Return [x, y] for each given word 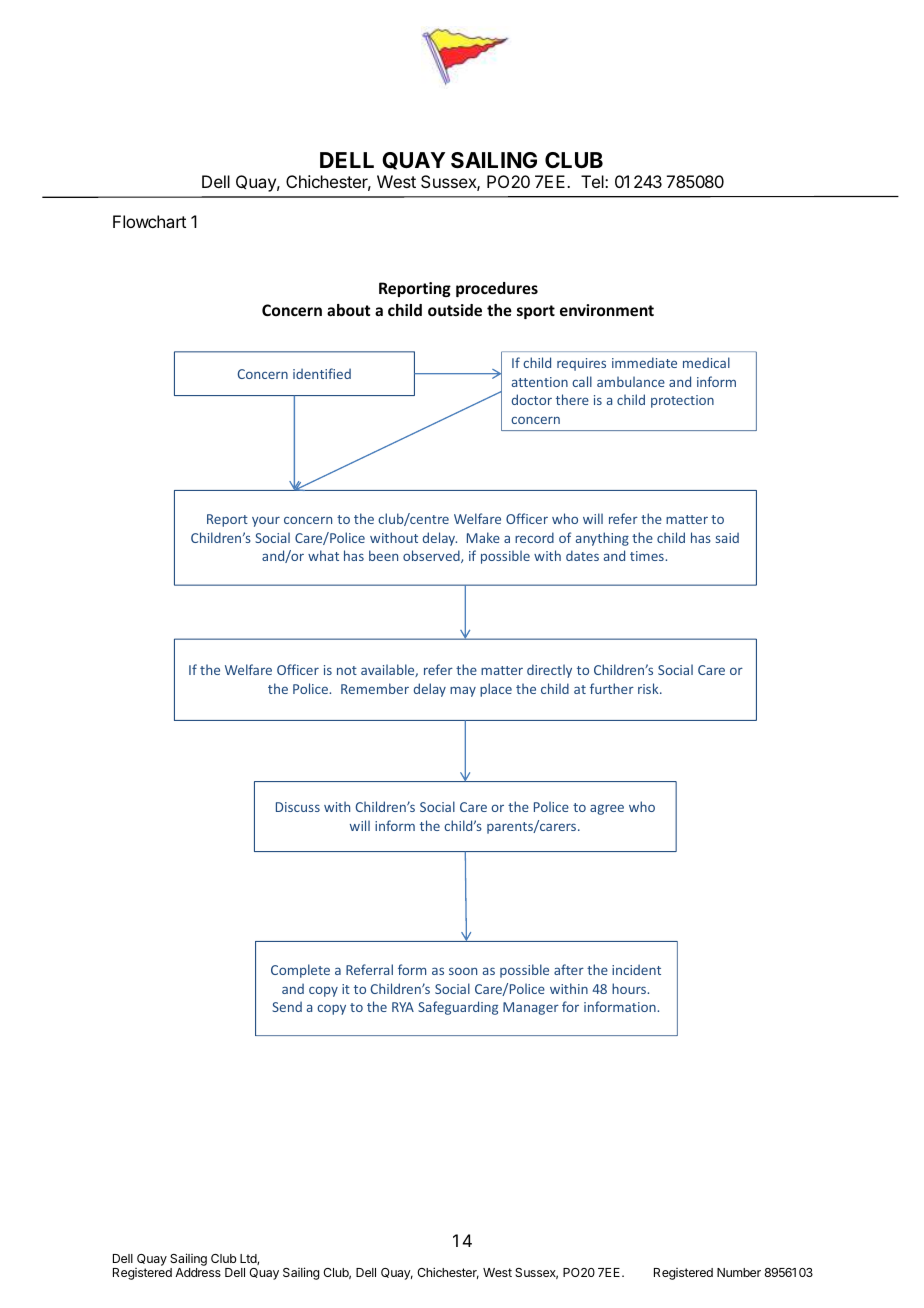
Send [287, 1006]
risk [649, 688]
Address [198, 1272]
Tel [593, 181]
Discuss [298, 807]
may [463, 691]
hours [630, 988]
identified [322, 373]
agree [607, 809]
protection [682, 401]
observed [432, 556]
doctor [532, 399]
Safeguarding [458, 1008]
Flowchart [149, 221]
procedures [497, 289]
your [266, 521]
